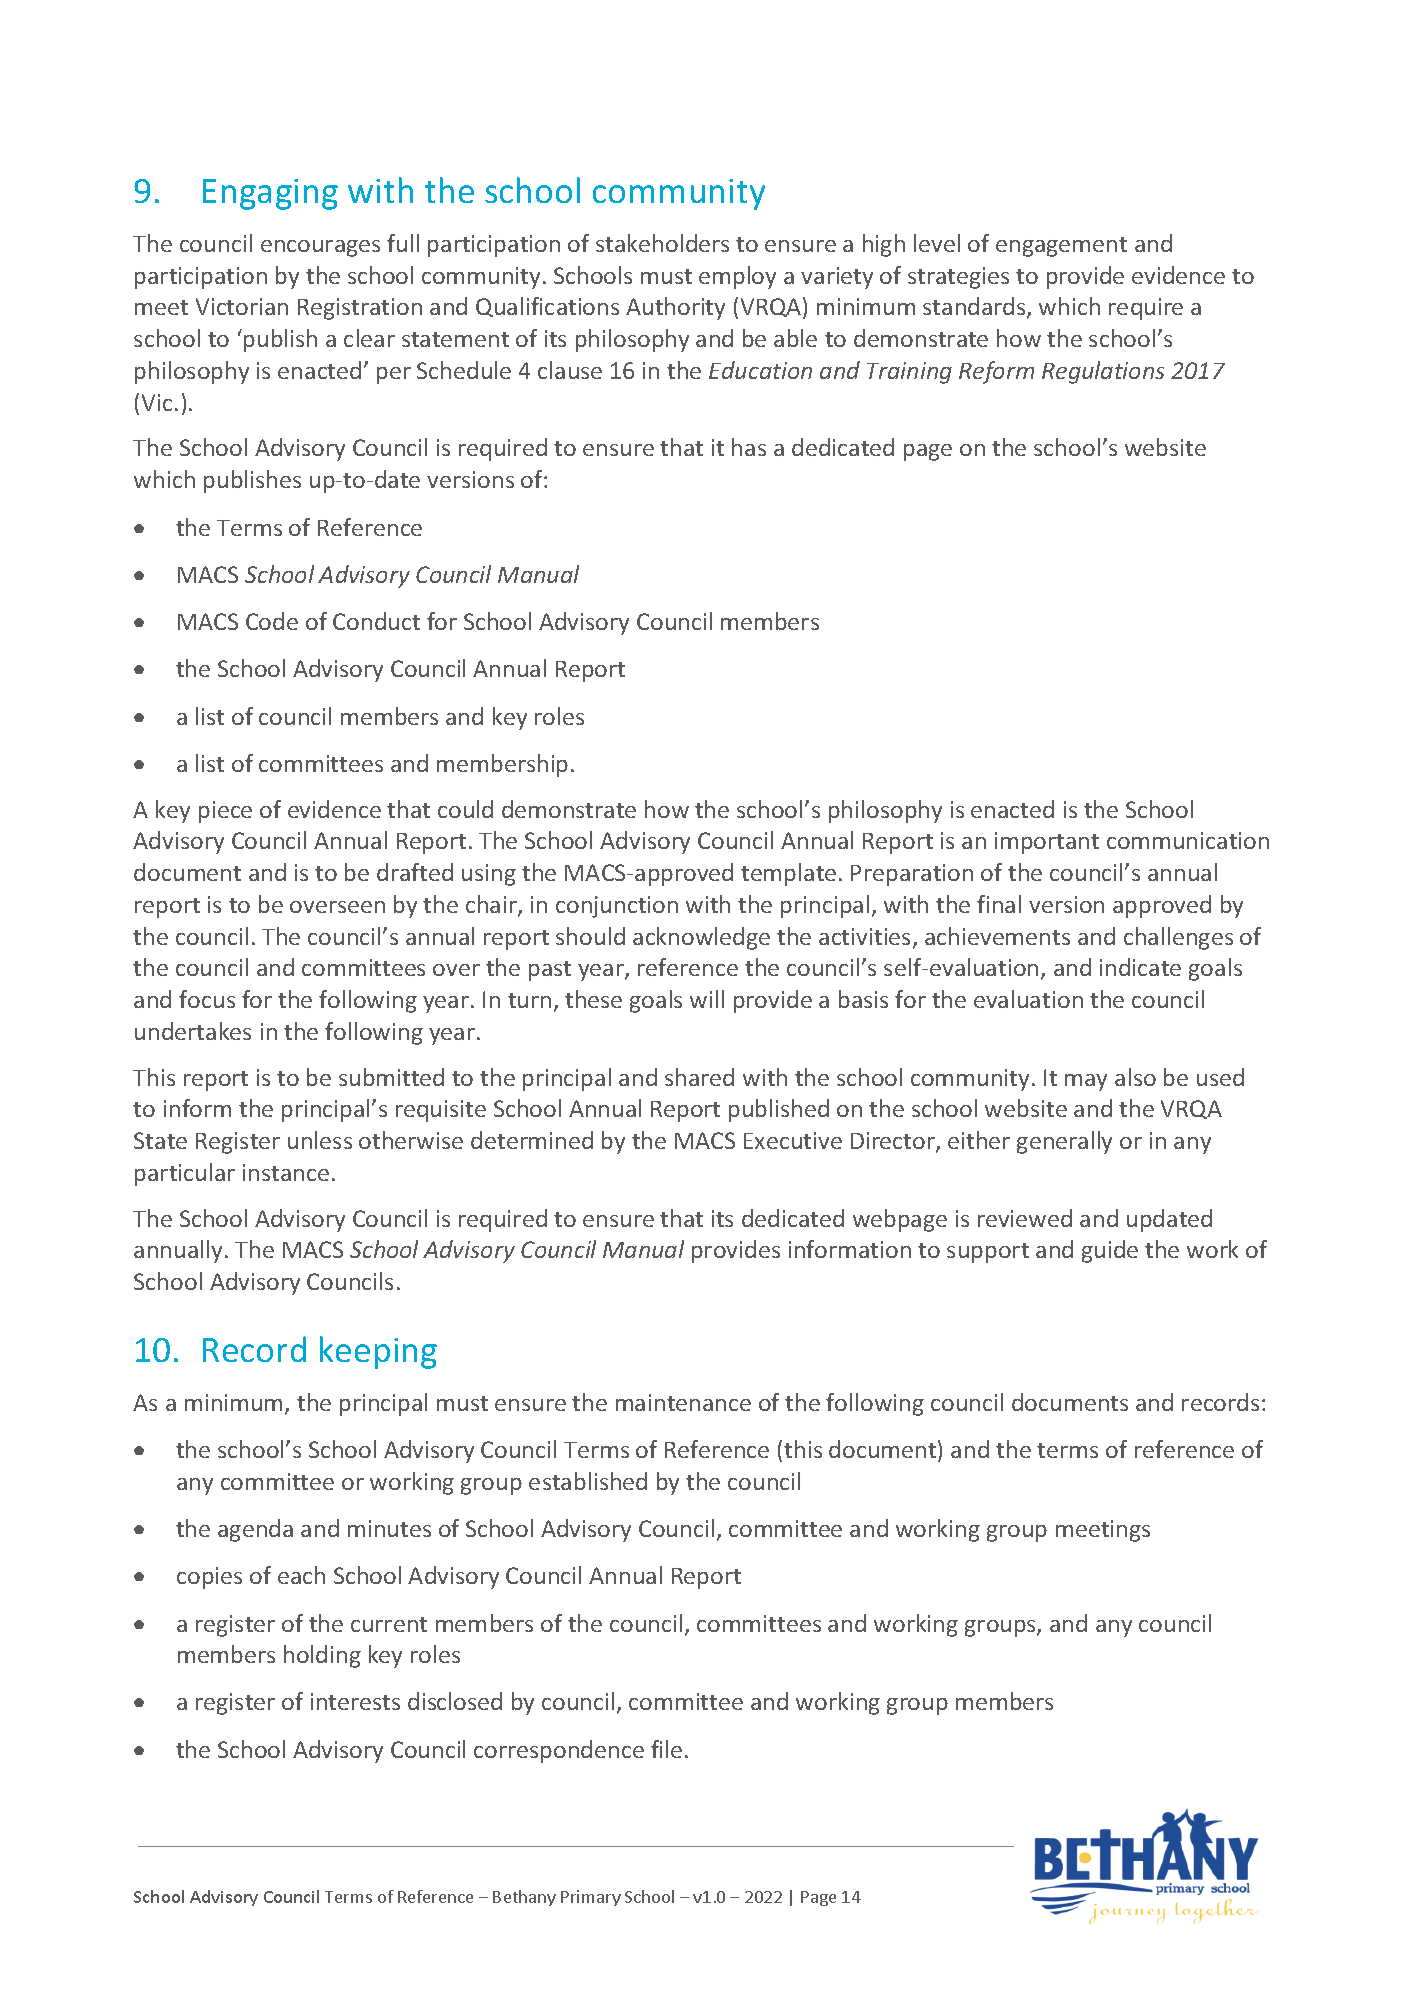 The image size is (1406, 1989). What do you see at coordinates (683, 1402) in the screenshot?
I see `maintenance` at bounding box center [683, 1402].
